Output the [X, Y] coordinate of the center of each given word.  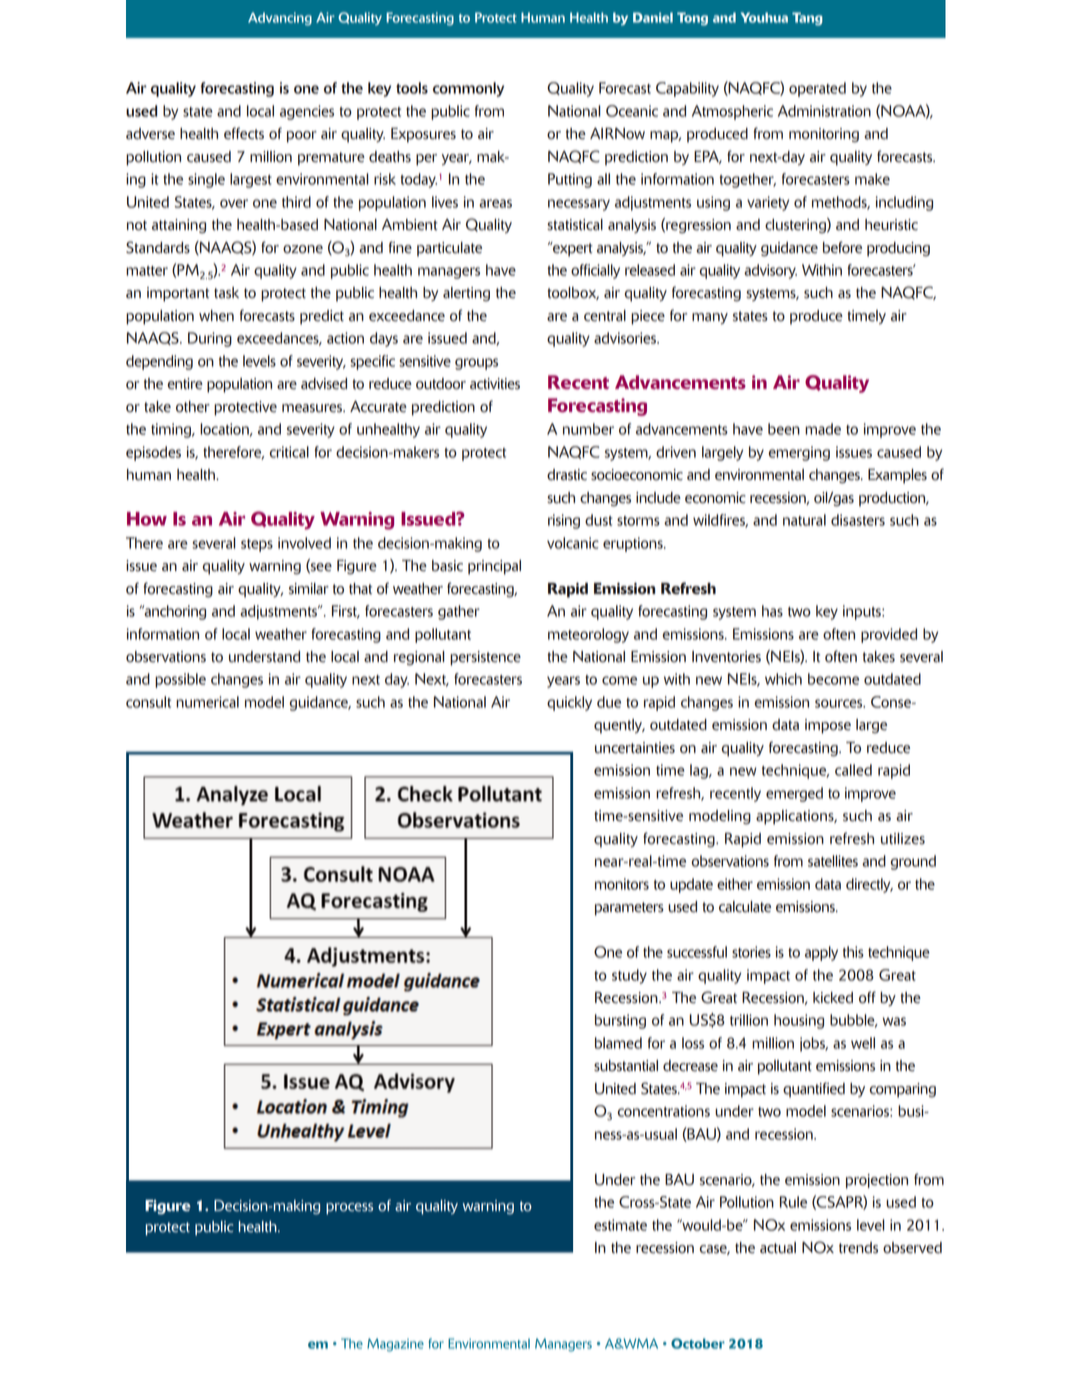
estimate [620, 1225]
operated [817, 89]
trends [858, 1248]
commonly [468, 89]
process [349, 1209]
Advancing [280, 19]
